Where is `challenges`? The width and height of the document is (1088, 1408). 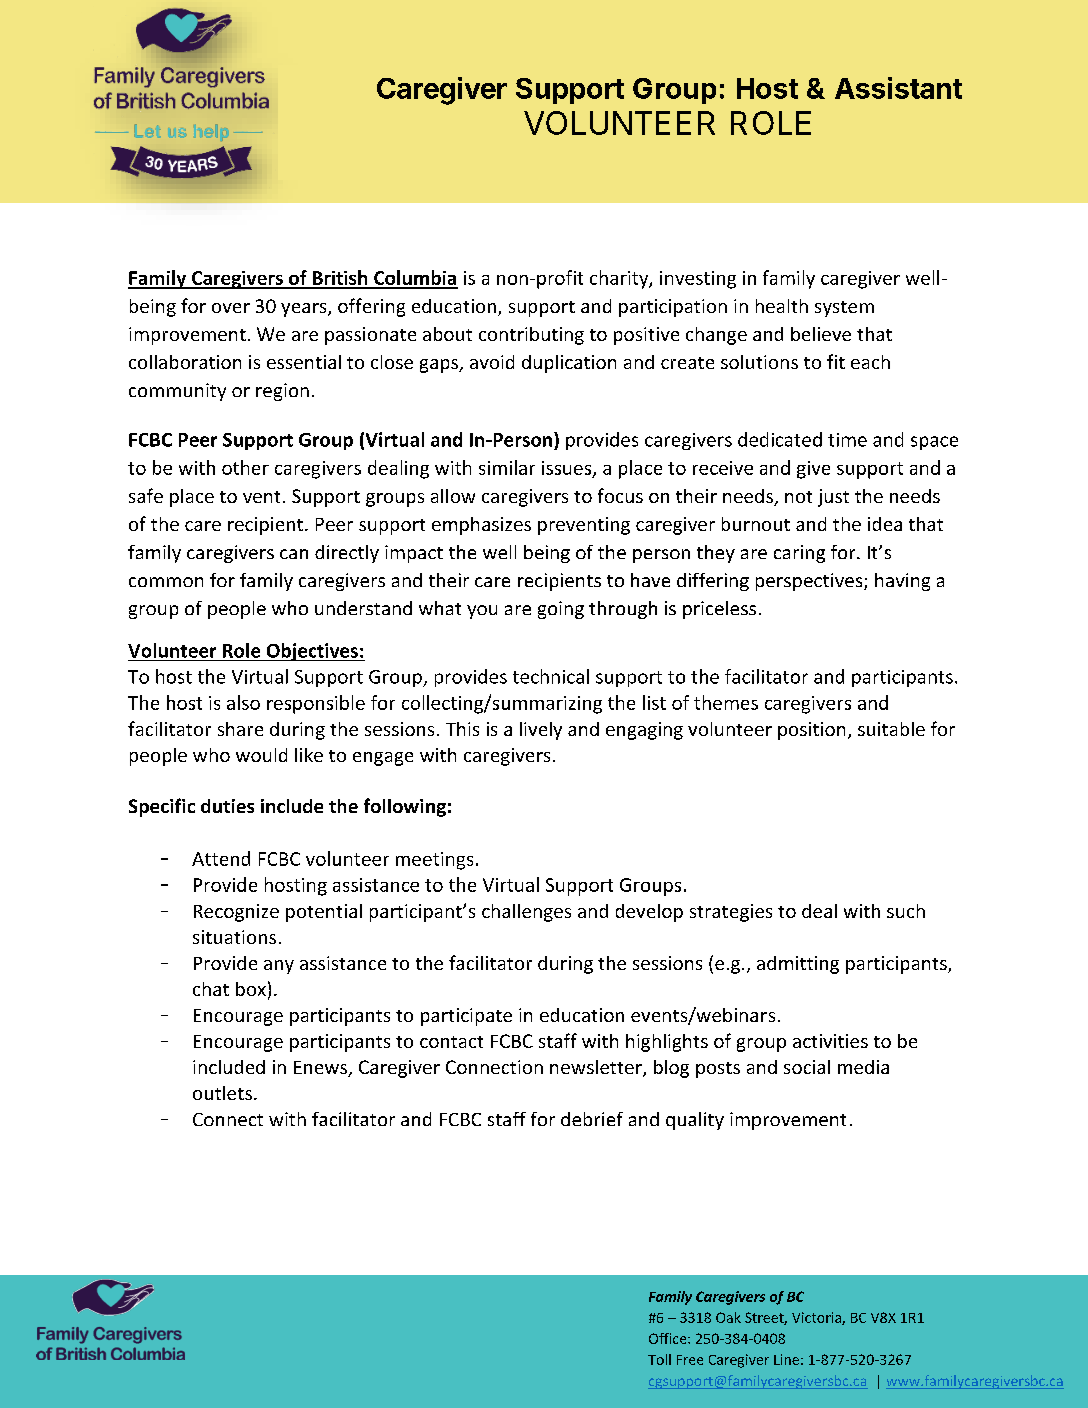 challenges is located at coordinates (526, 913).
